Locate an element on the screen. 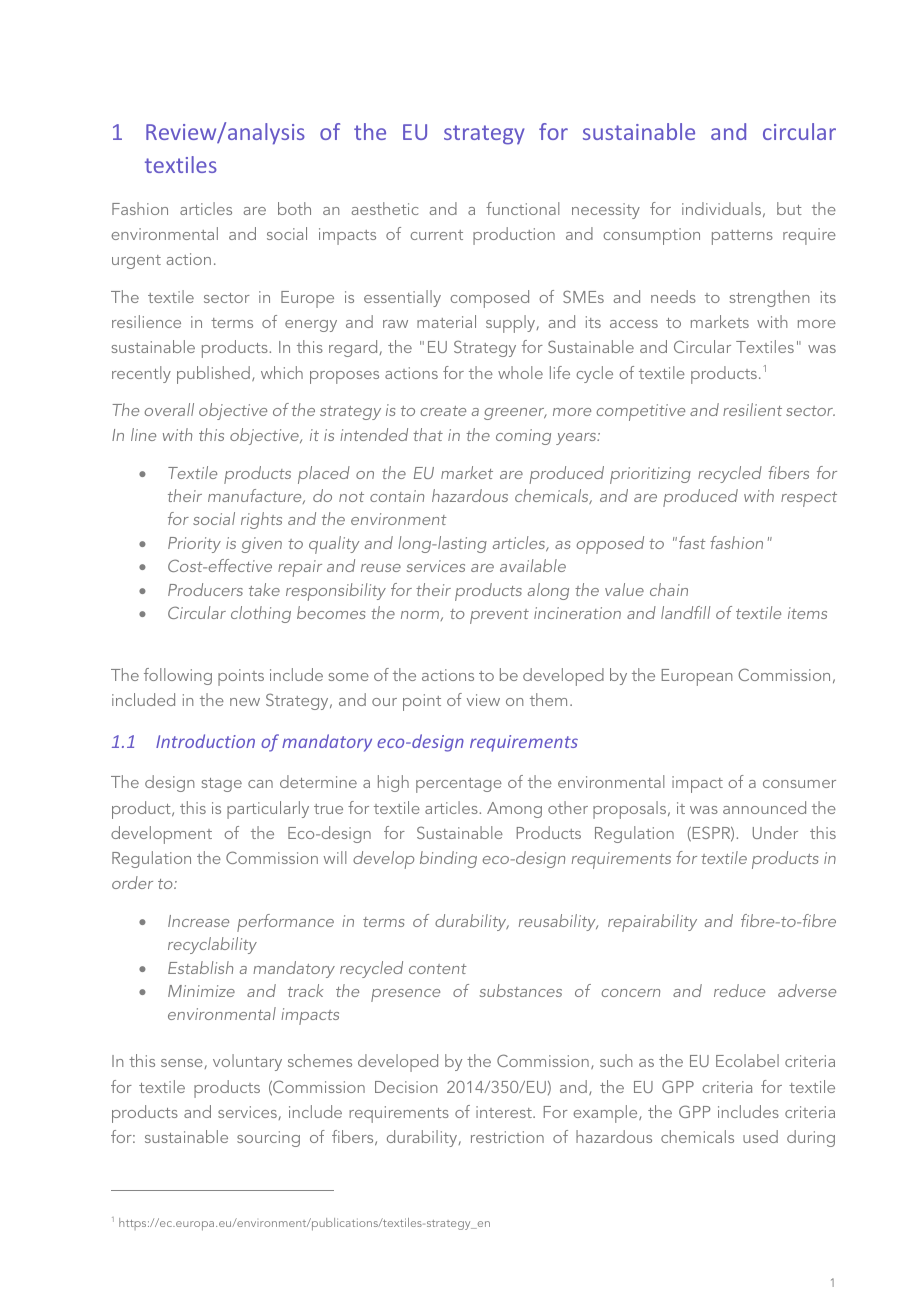  available is located at coordinates (533, 565).
